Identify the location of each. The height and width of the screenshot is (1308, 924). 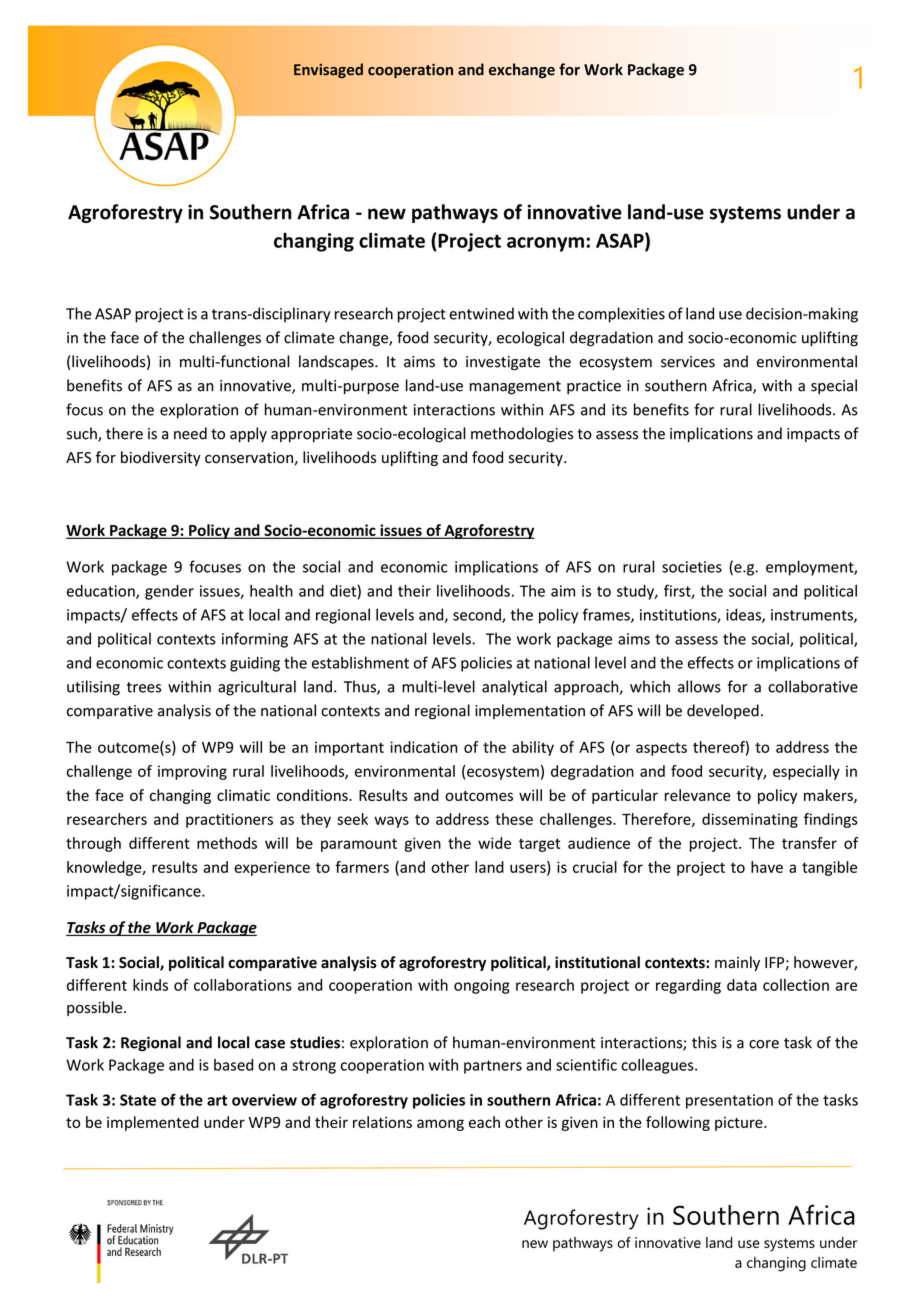
(484, 1122).
